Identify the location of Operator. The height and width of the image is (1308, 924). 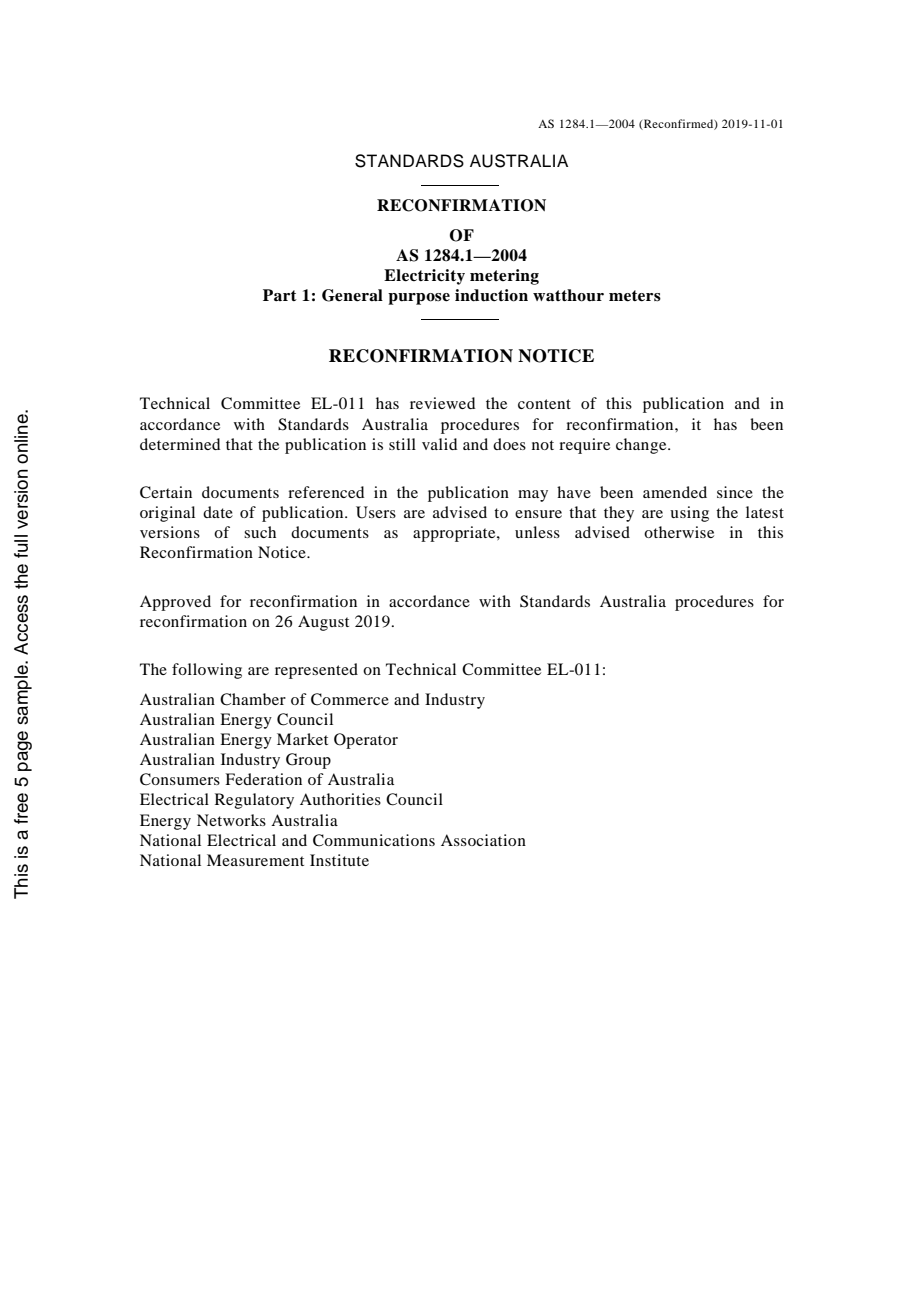
(366, 741).
